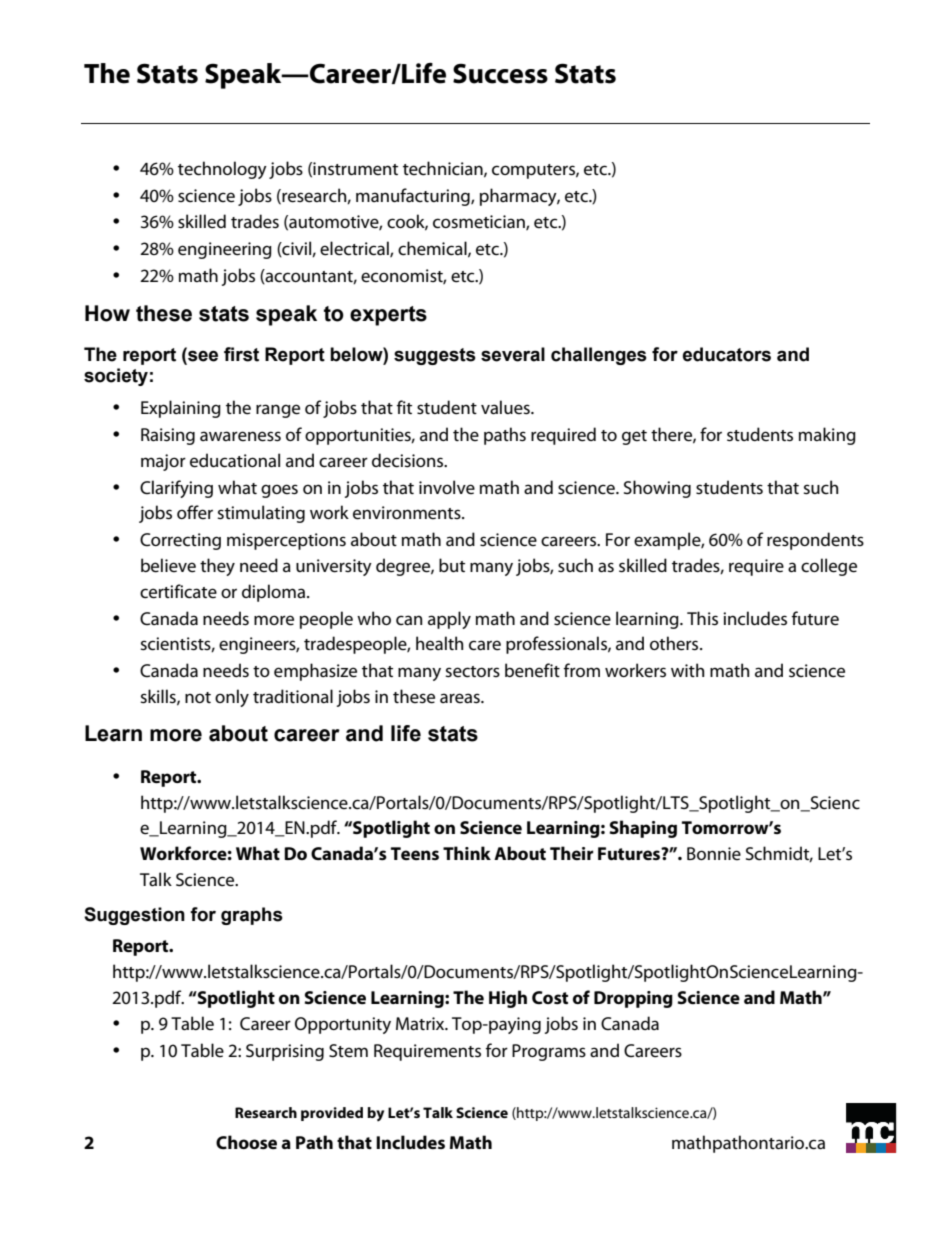 This document has width=952, height=1233. I want to click on Choose, so click(246, 1142).
